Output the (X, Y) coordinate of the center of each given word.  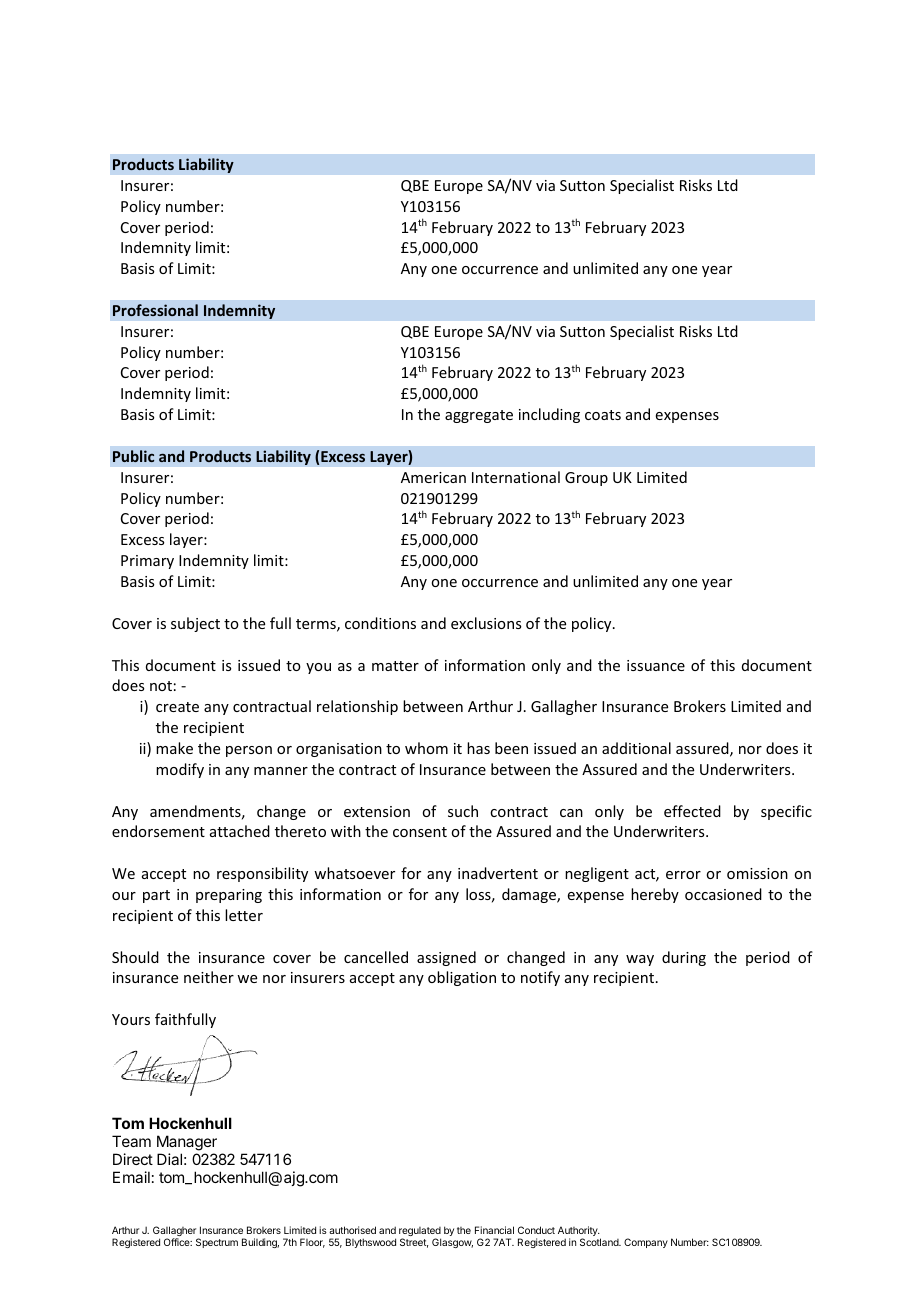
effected (692, 811)
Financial (494, 1230)
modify (180, 770)
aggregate (479, 416)
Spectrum (217, 1243)
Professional (155, 310)
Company (646, 1243)
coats (603, 415)
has (478, 748)
